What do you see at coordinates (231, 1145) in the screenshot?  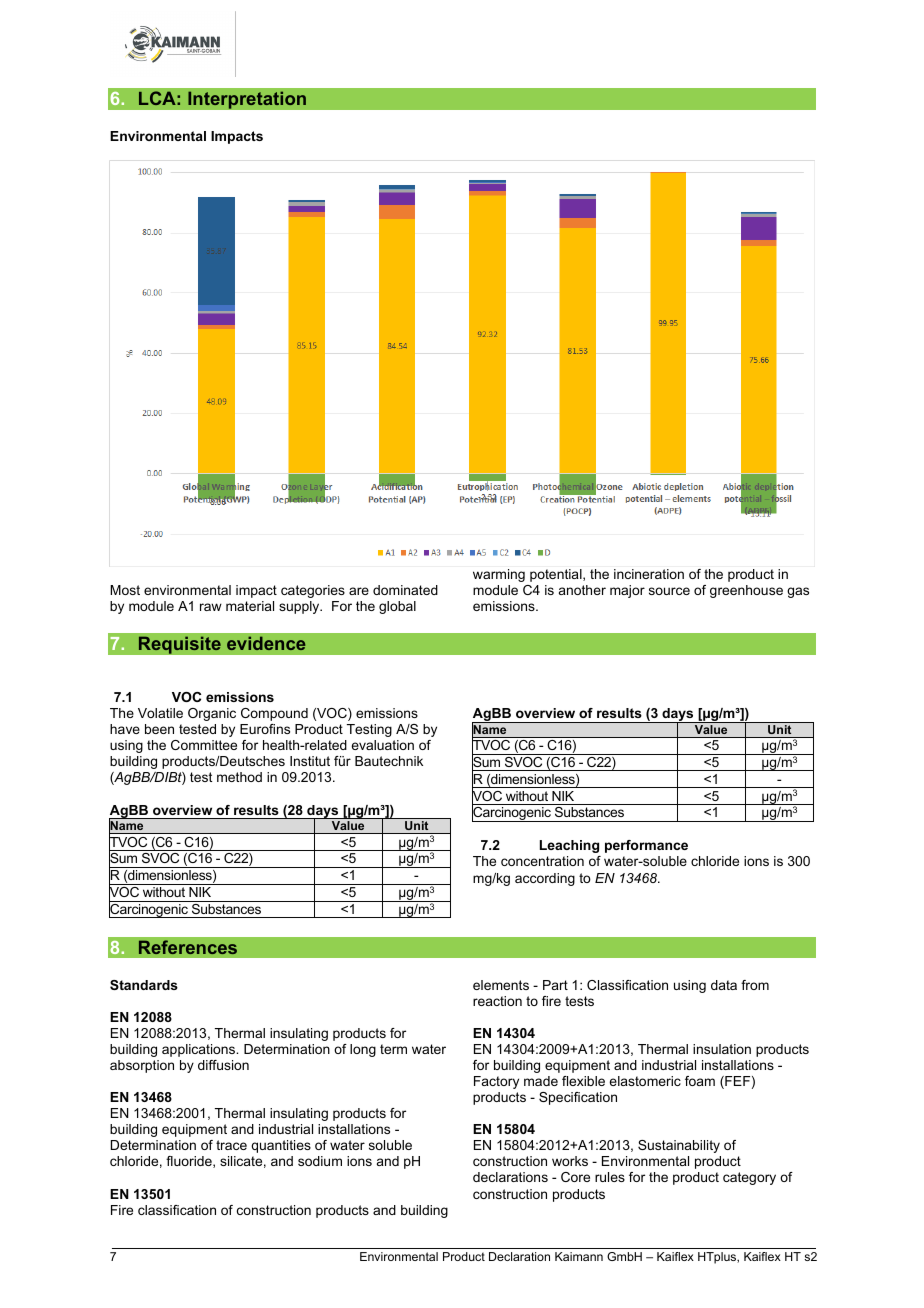 I see `trace` at bounding box center [231, 1145].
